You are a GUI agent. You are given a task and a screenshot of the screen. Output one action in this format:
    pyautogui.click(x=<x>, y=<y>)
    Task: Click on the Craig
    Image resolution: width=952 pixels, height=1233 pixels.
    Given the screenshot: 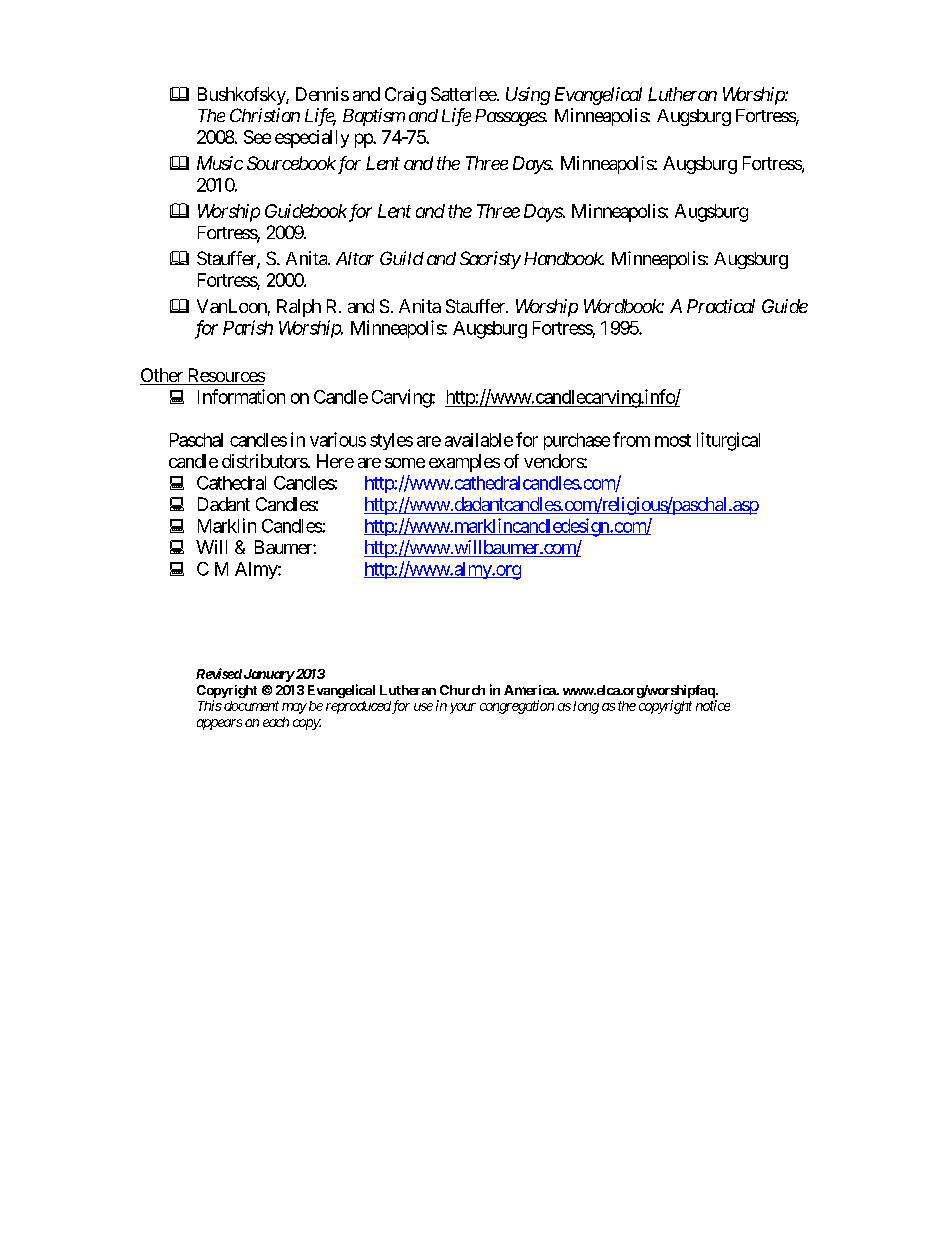 What is the action you would take?
    pyautogui.click(x=405, y=96)
